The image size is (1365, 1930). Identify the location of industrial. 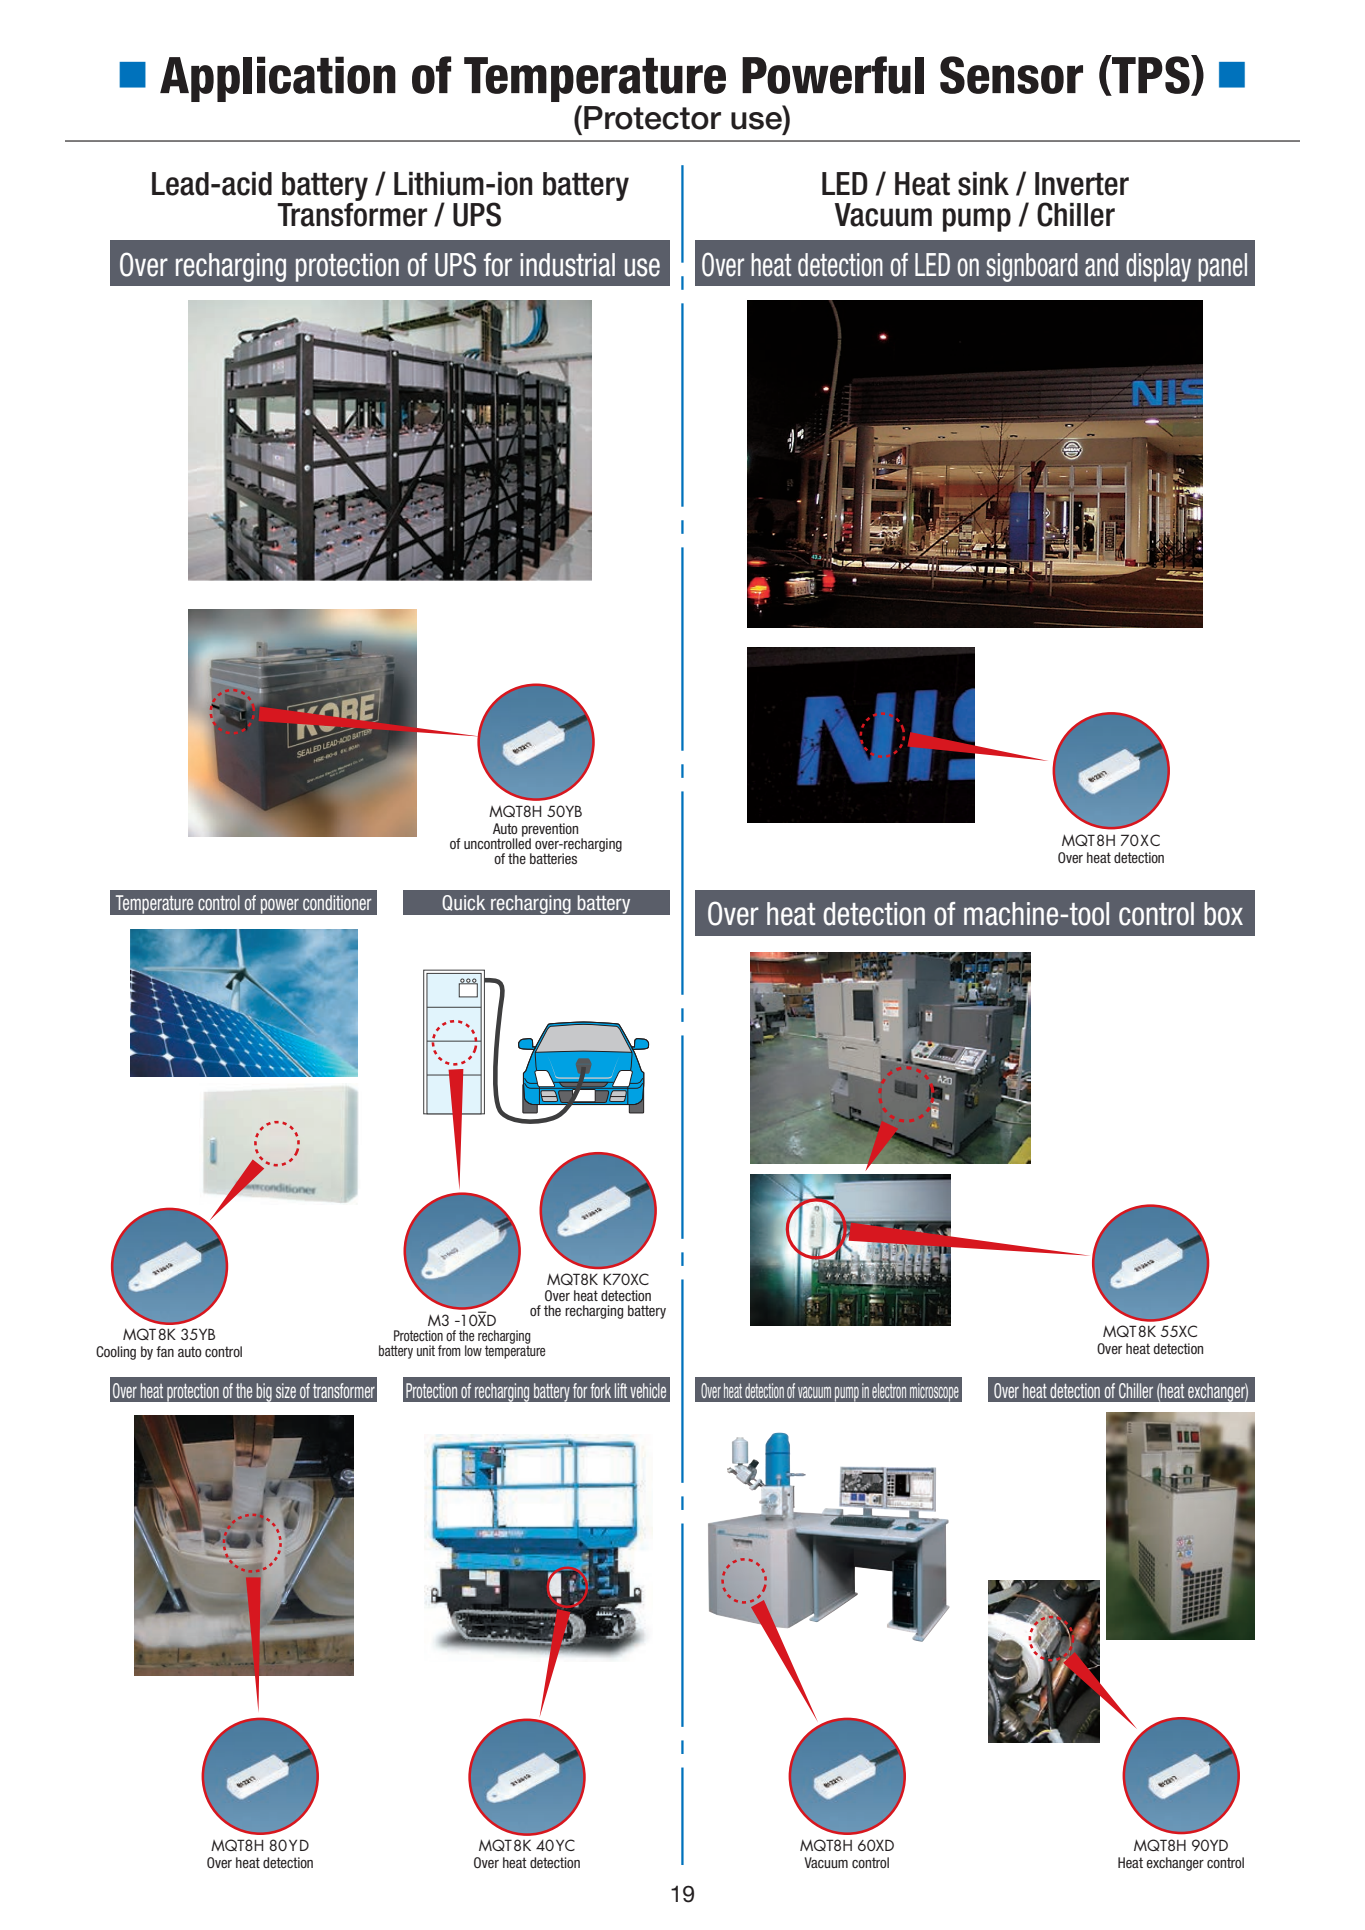
(567, 265).
